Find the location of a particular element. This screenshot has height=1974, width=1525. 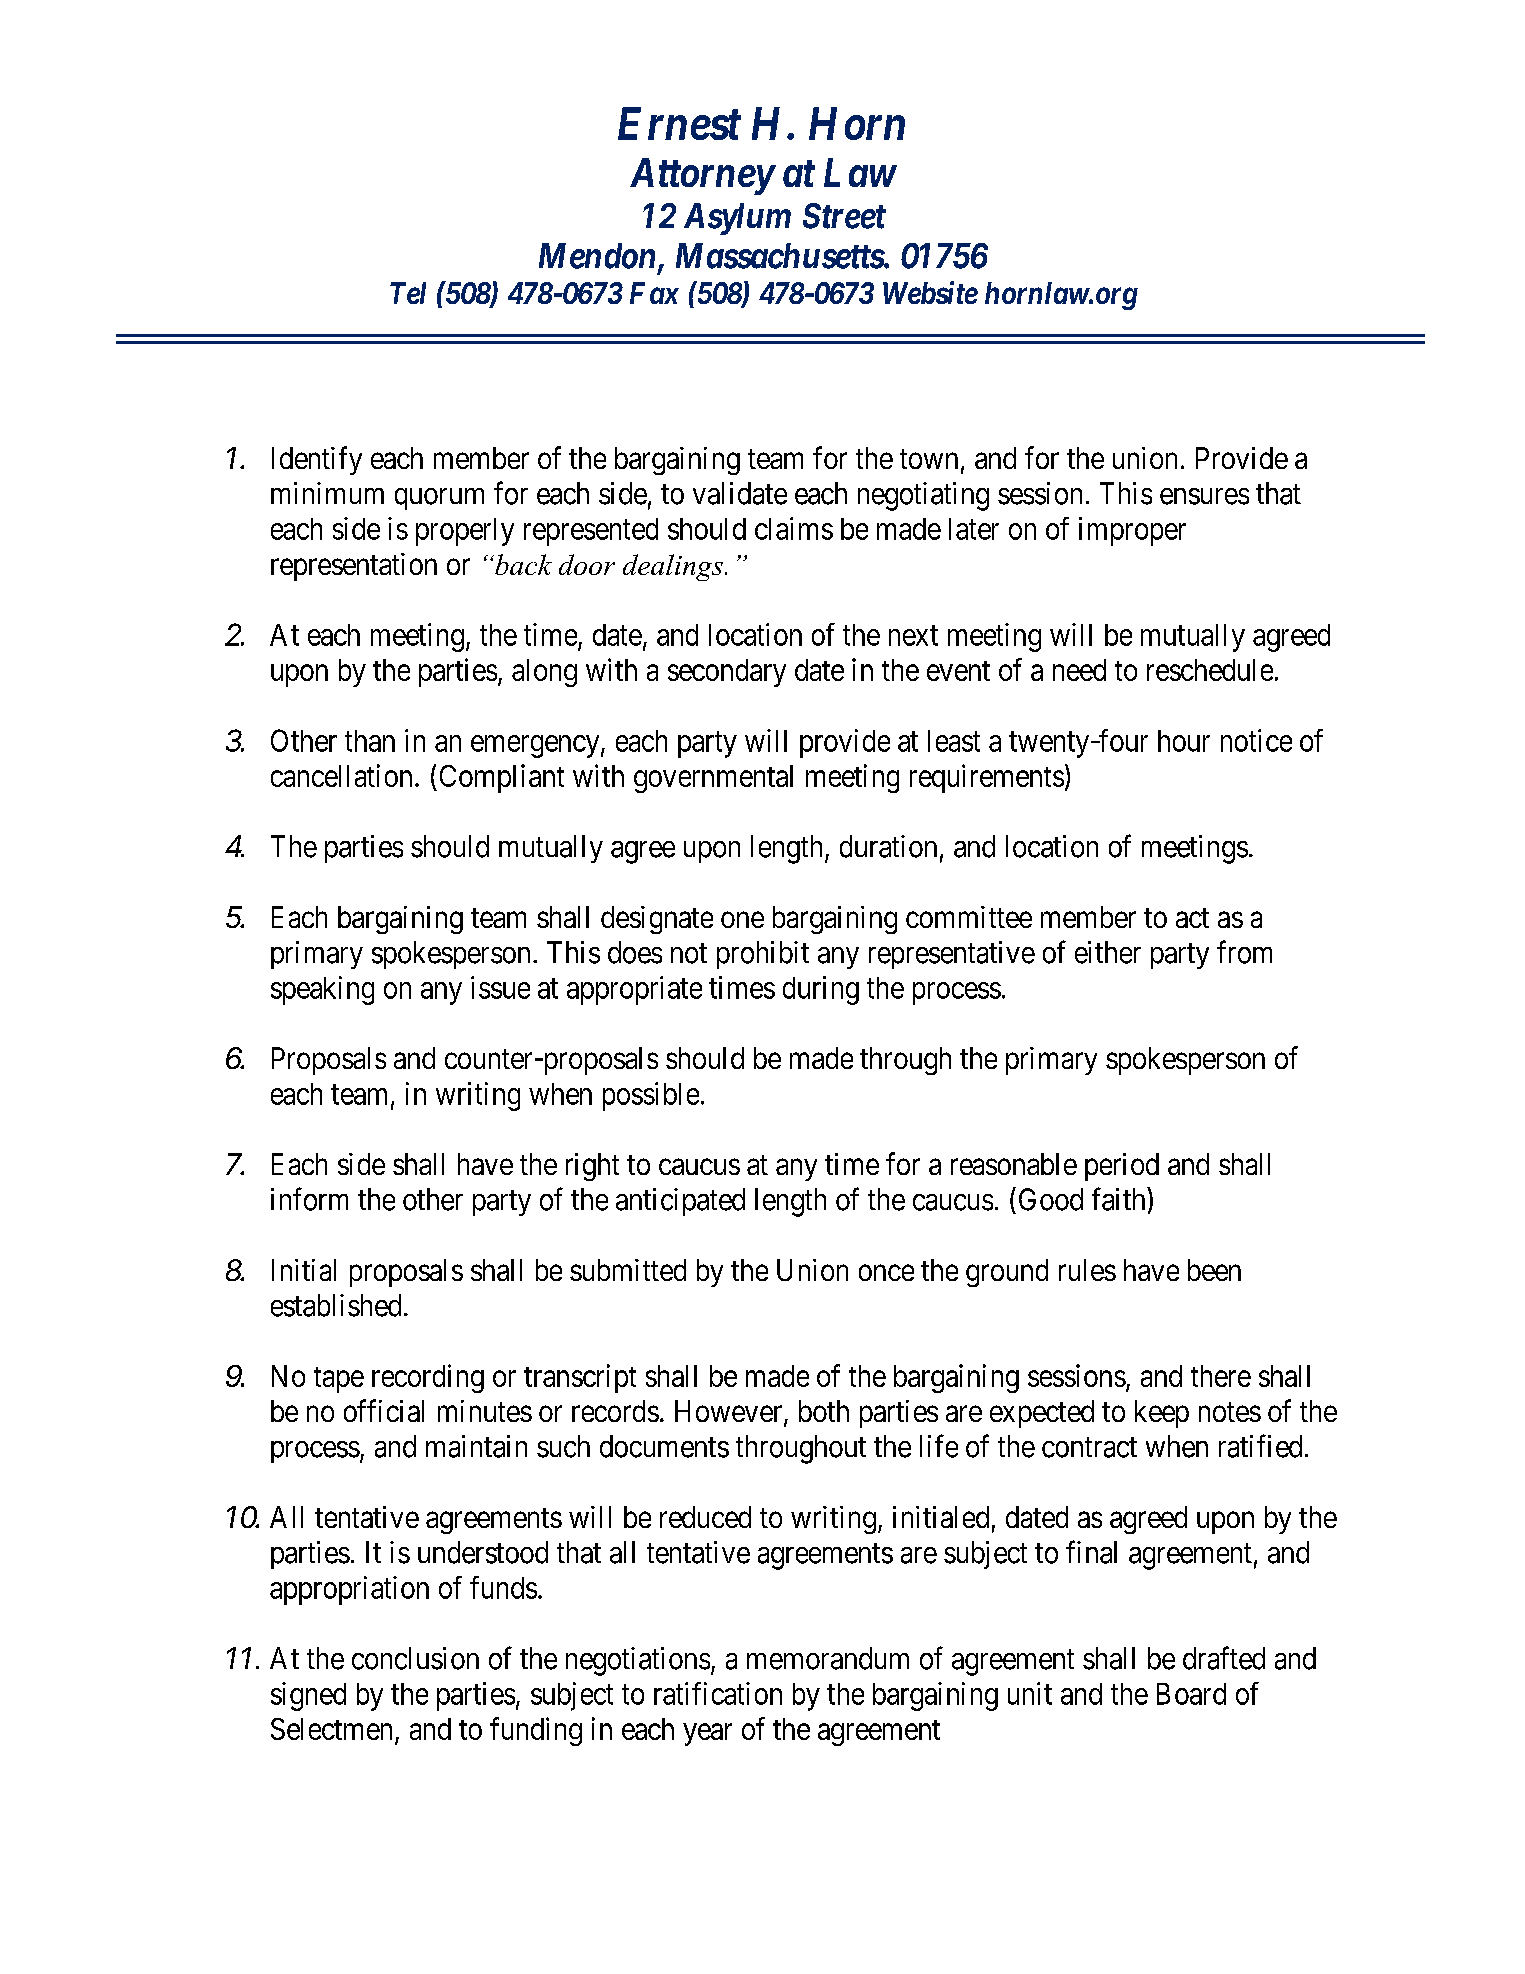

memorandum is located at coordinates (828, 1658).
